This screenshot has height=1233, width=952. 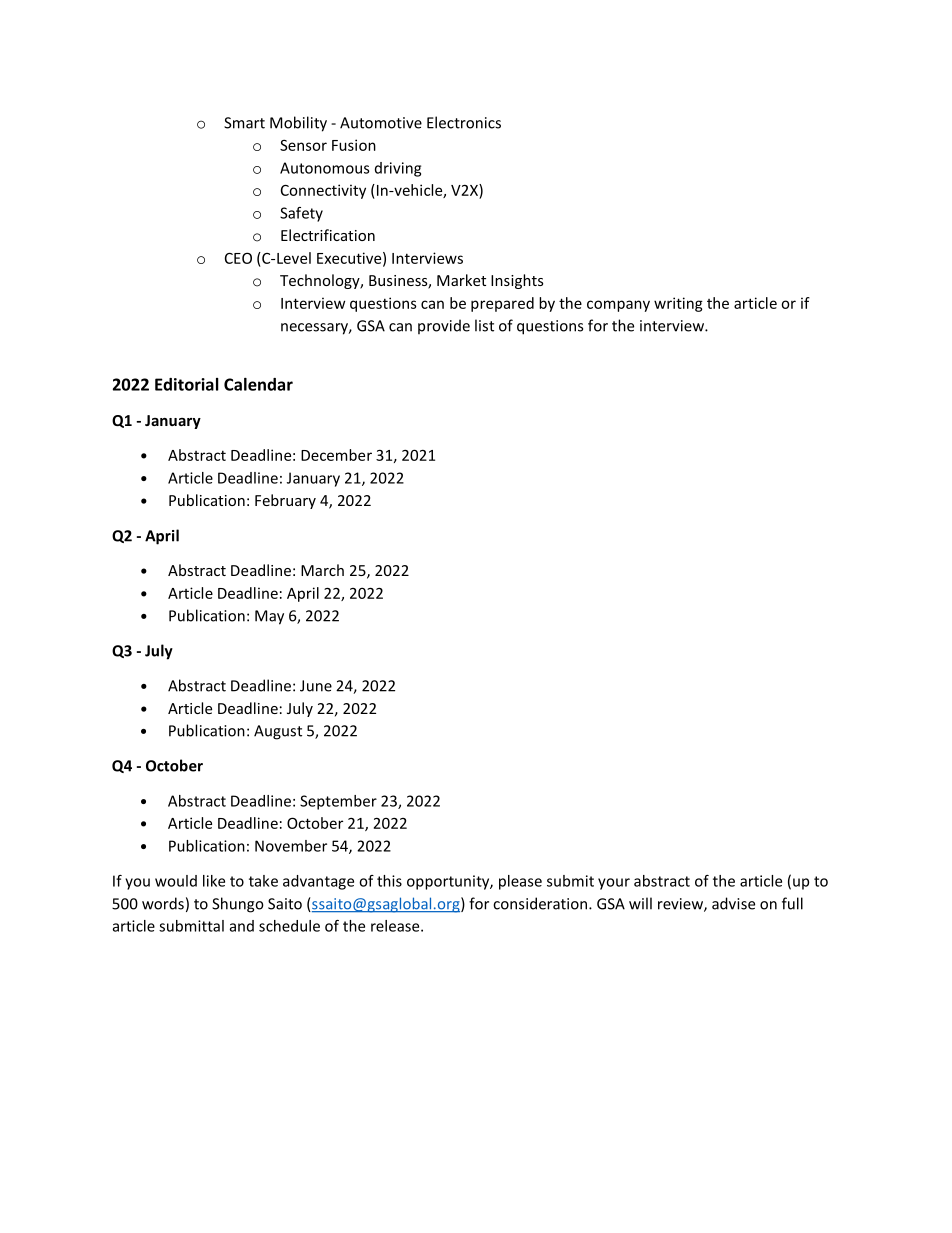 What do you see at coordinates (484, 325) in the screenshot?
I see `list` at bounding box center [484, 325].
